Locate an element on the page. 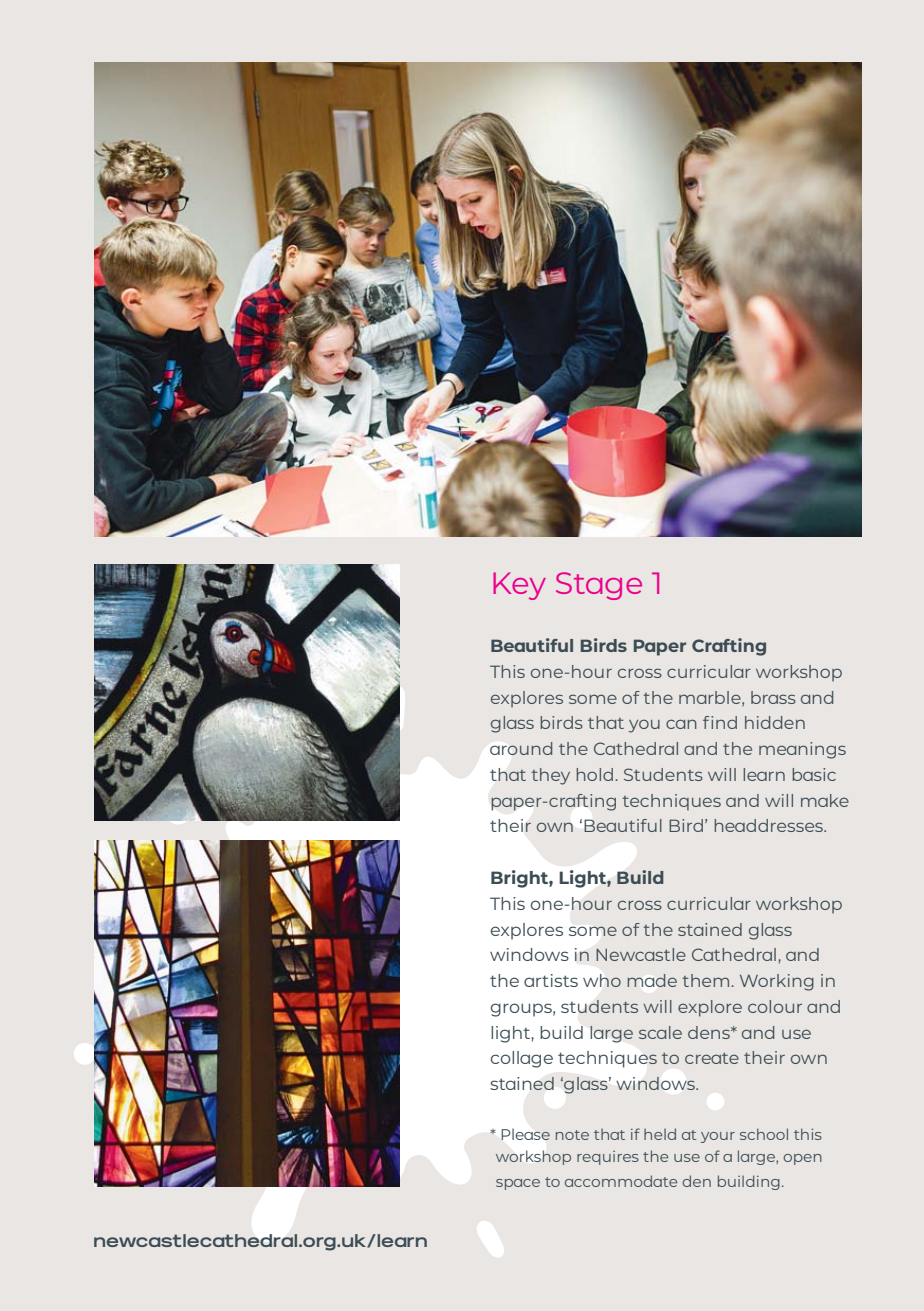 This page has height=1311, width=924. Working is located at coordinates (777, 982).
